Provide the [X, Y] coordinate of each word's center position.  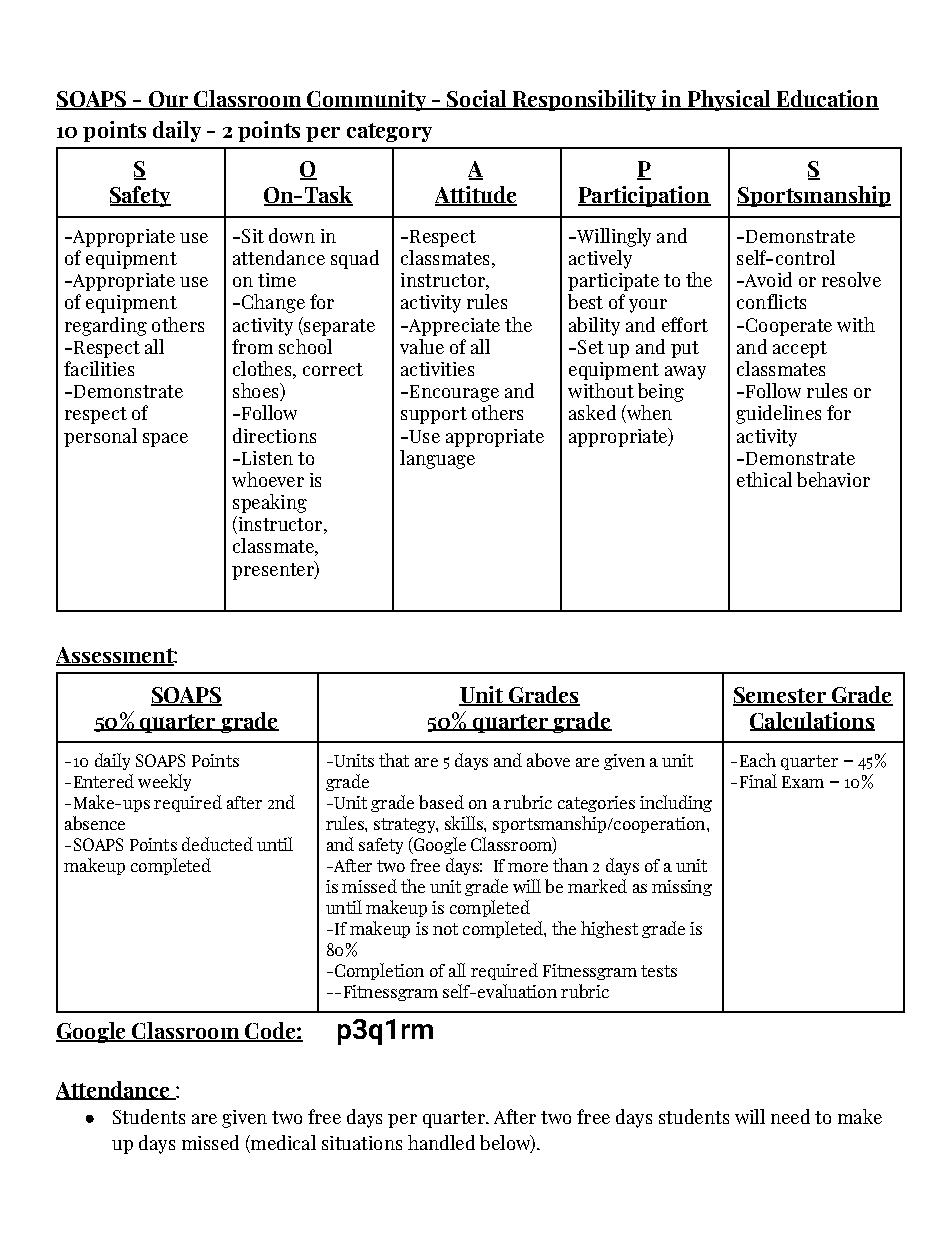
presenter [274, 570]
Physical [729, 100]
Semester [780, 696]
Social [477, 100]
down [292, 235]
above [548, 760]
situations [362, 1143]
